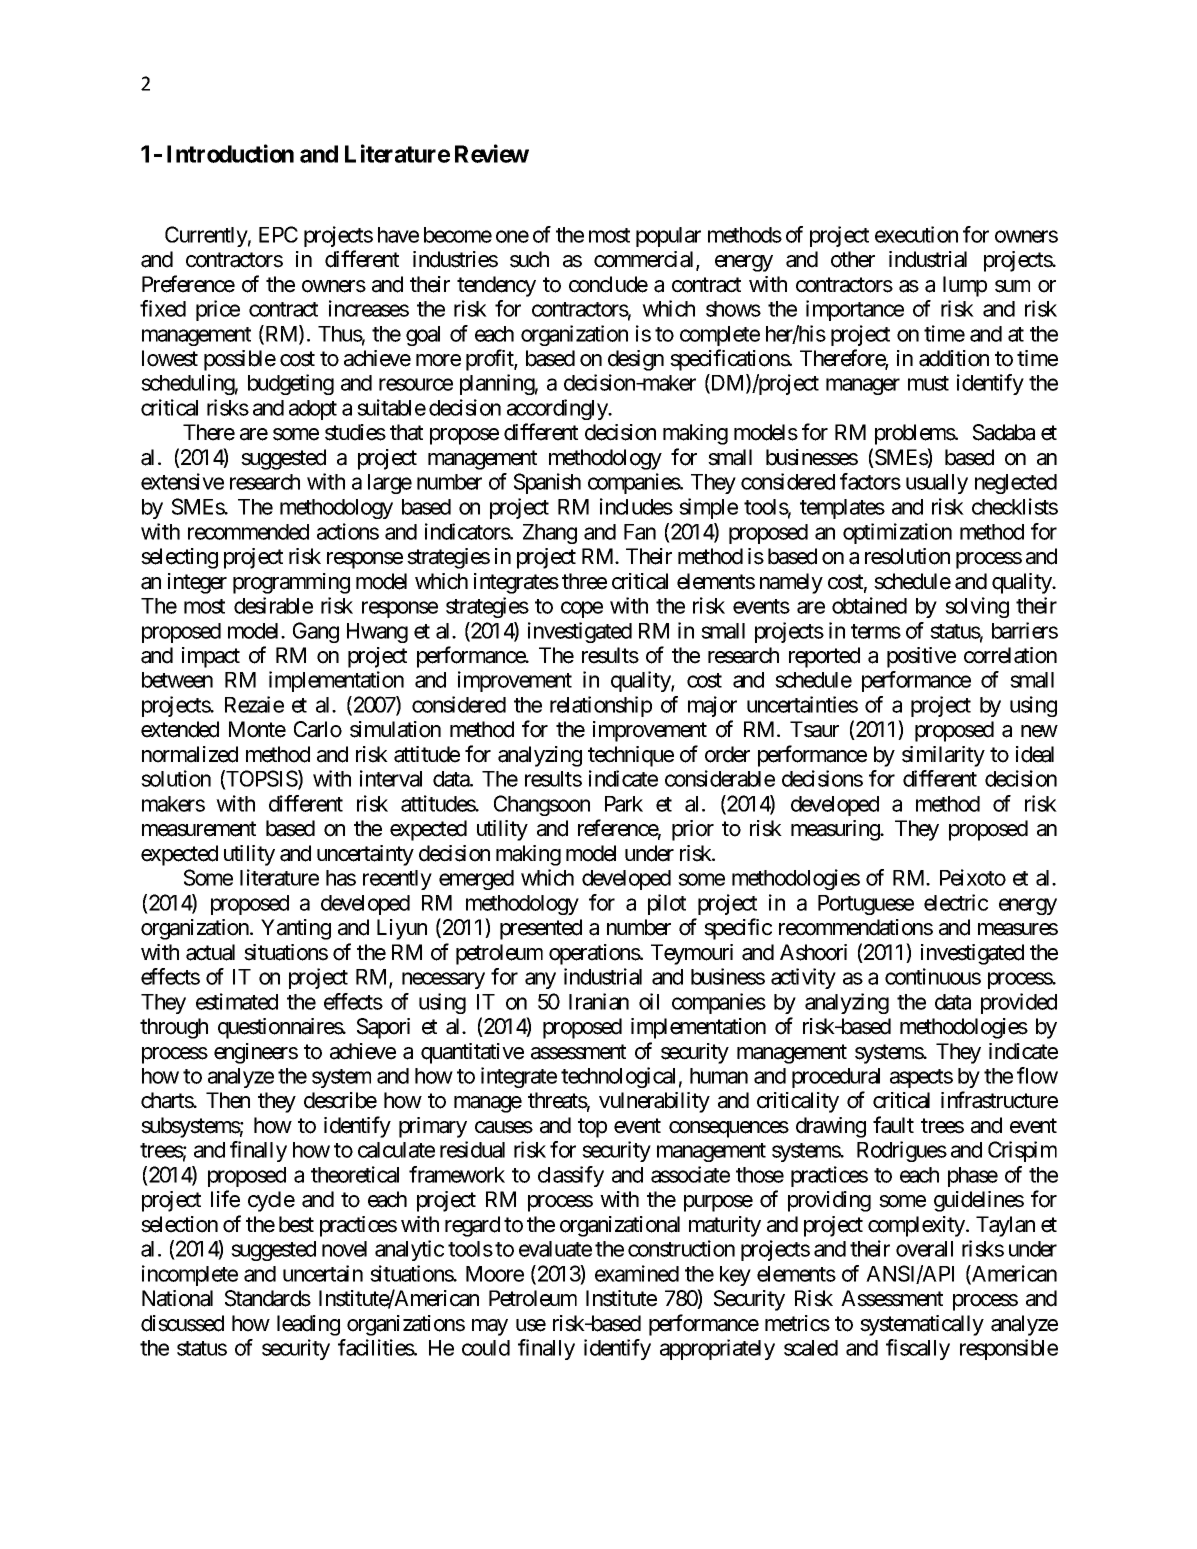  Describe the element at coordinates (645, 260) in the document. I see `commercial` at that location.
